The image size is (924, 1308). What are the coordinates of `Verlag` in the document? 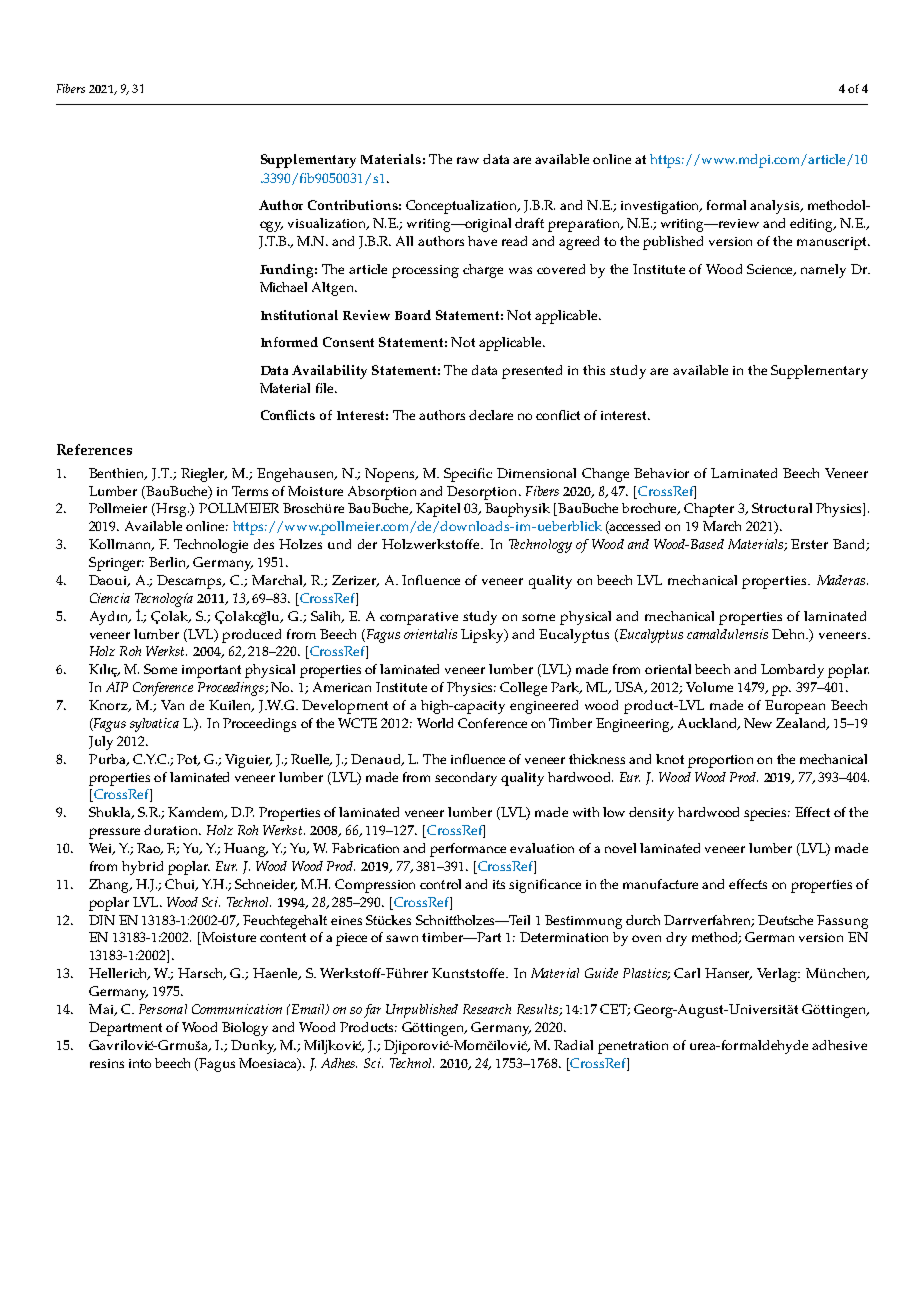 It's located at (778, 975).
